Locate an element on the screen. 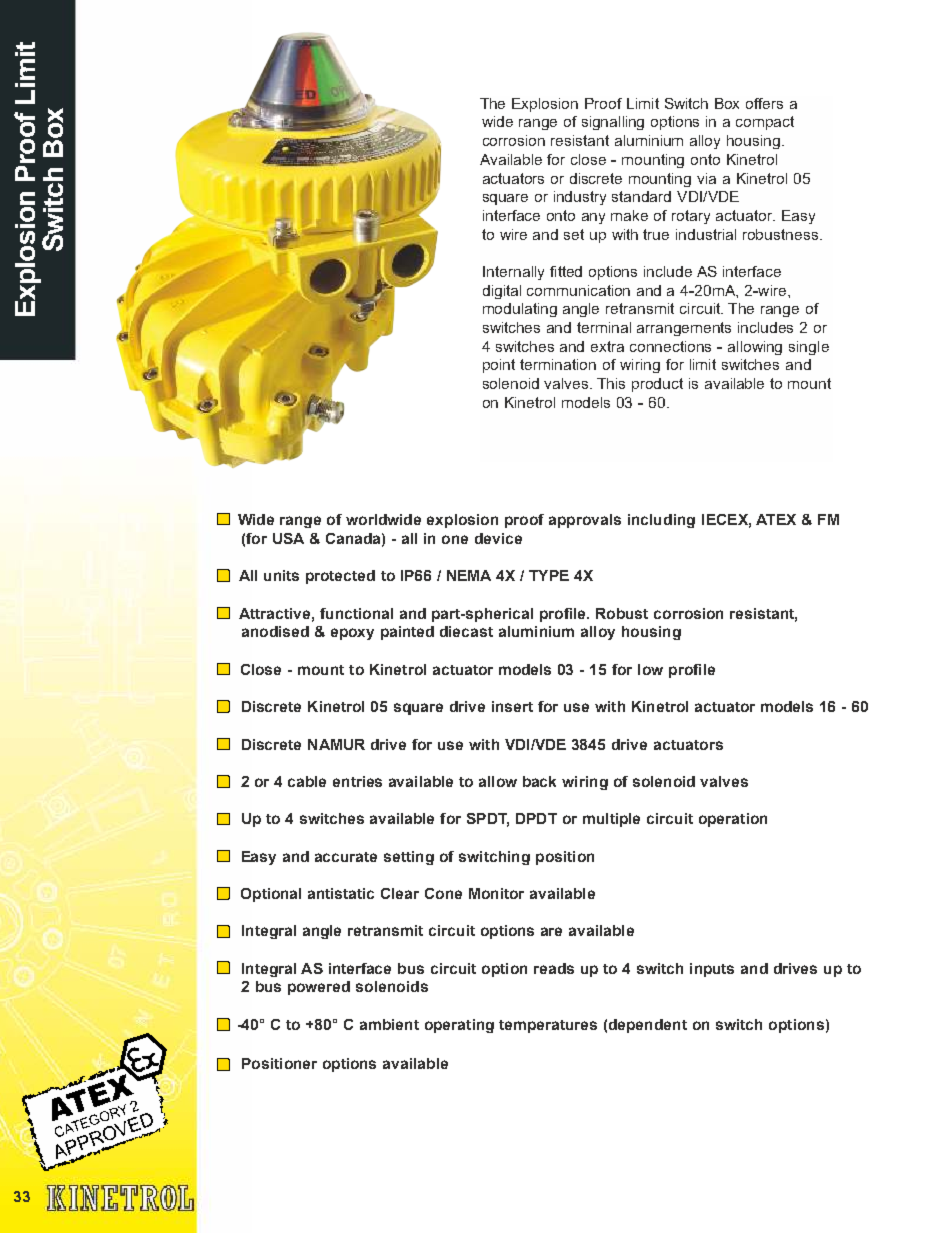  Internally is located at coordinates (513, 273).
